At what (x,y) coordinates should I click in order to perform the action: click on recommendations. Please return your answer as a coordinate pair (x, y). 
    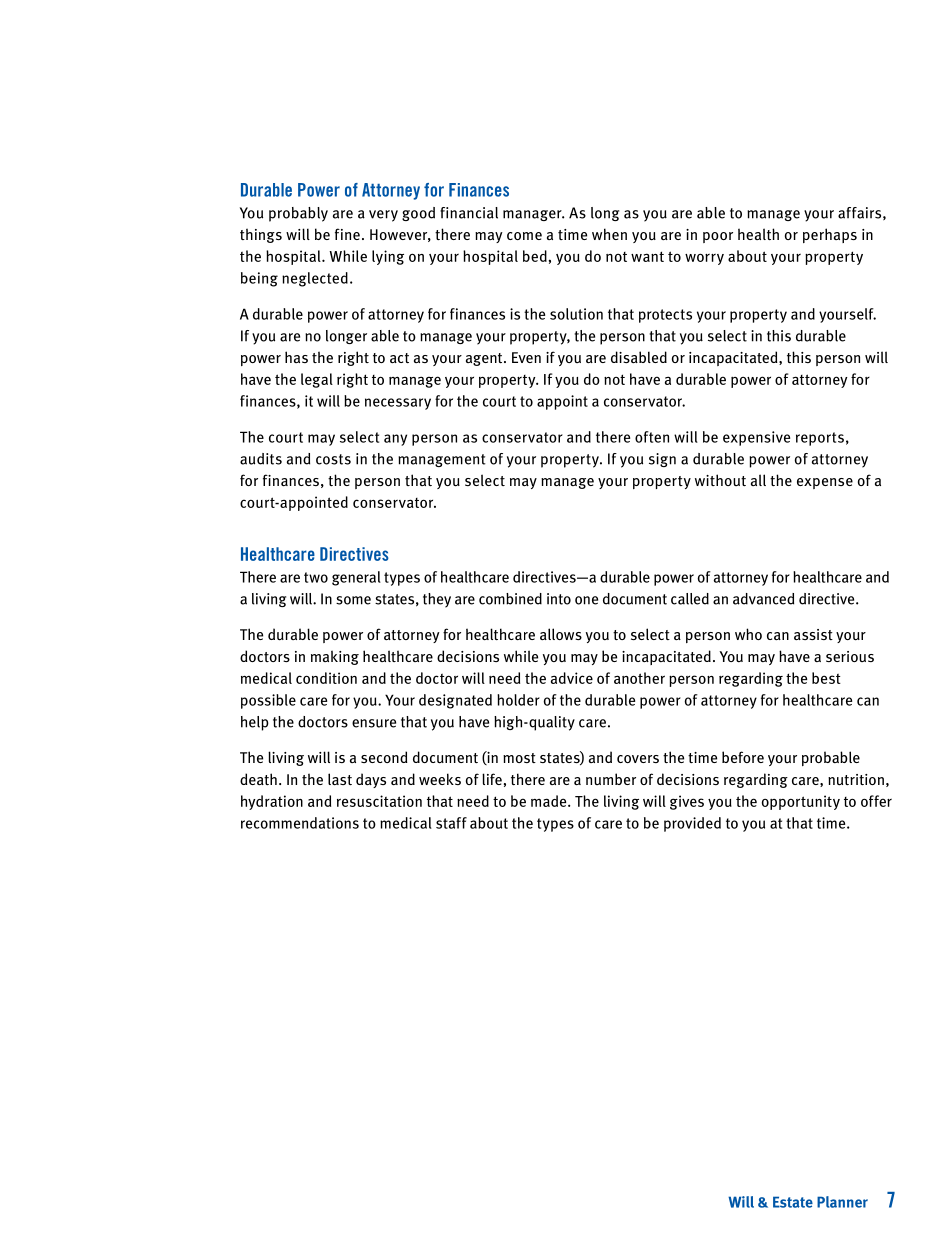
    Looking at the image, I should click on (300, 823).
